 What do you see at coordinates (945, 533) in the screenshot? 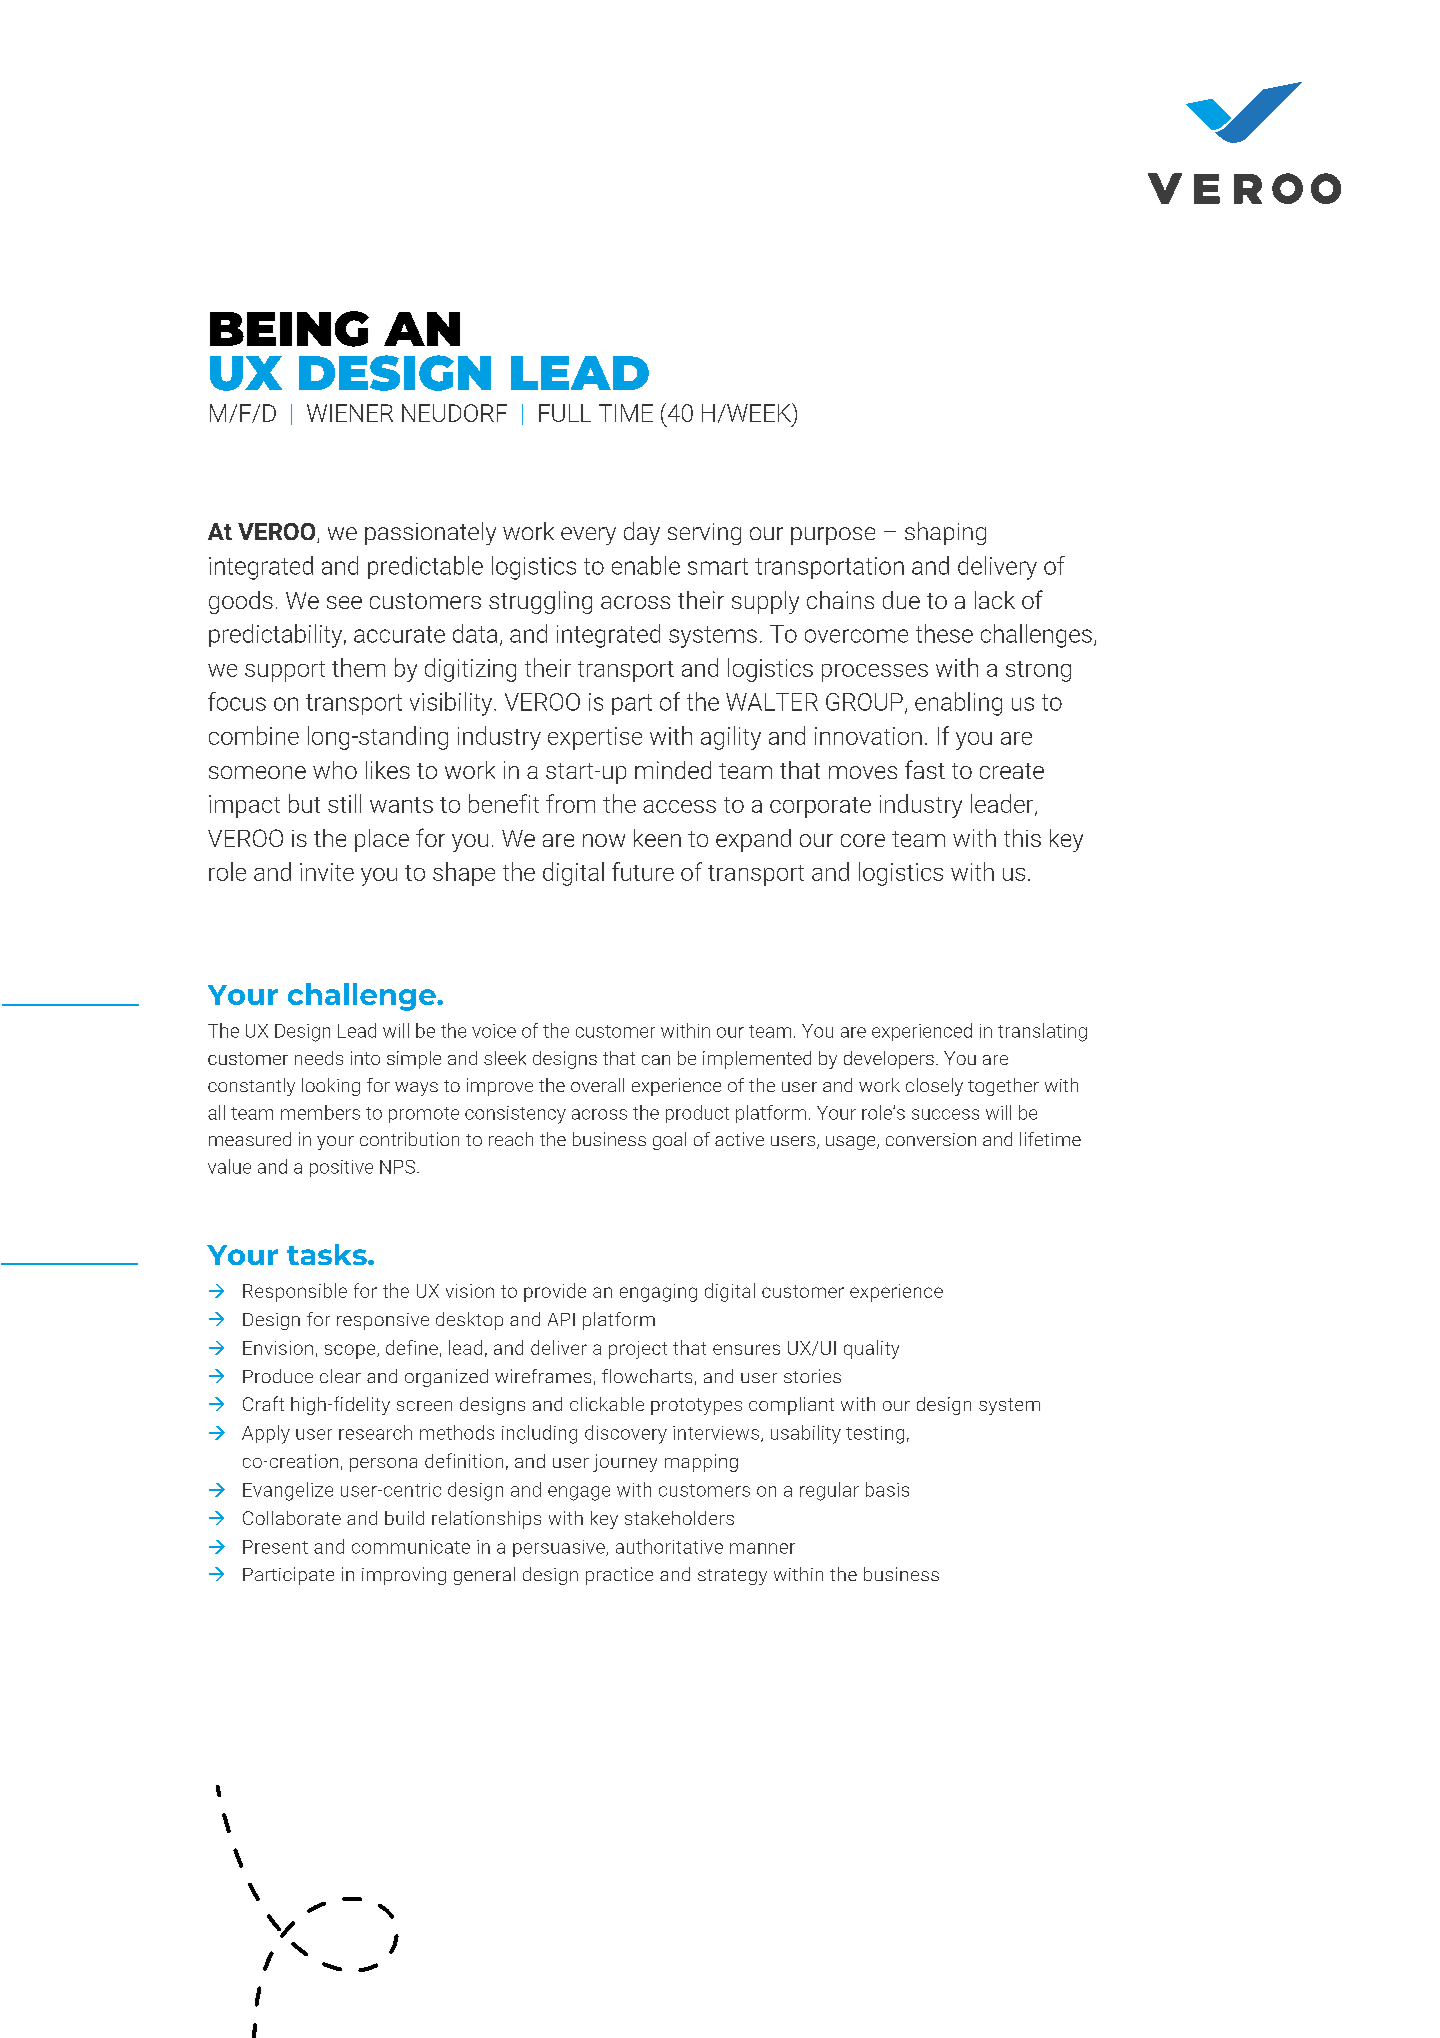
I see `shaping` at bounding box center [945, 533].
